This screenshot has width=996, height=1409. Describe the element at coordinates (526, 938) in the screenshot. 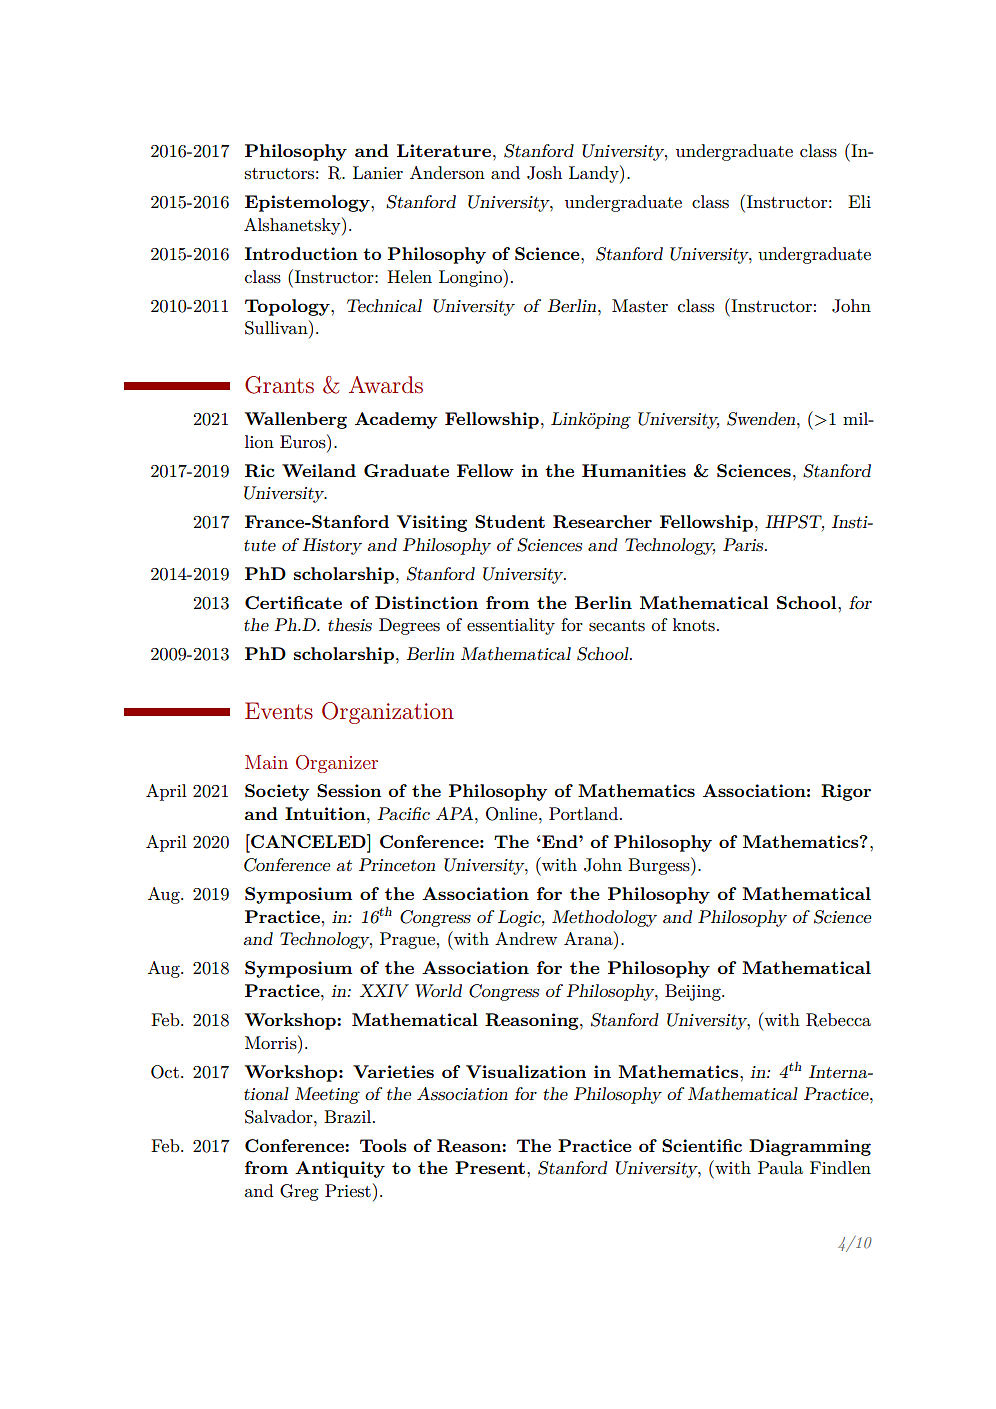

I see `Andrew` at that location.
